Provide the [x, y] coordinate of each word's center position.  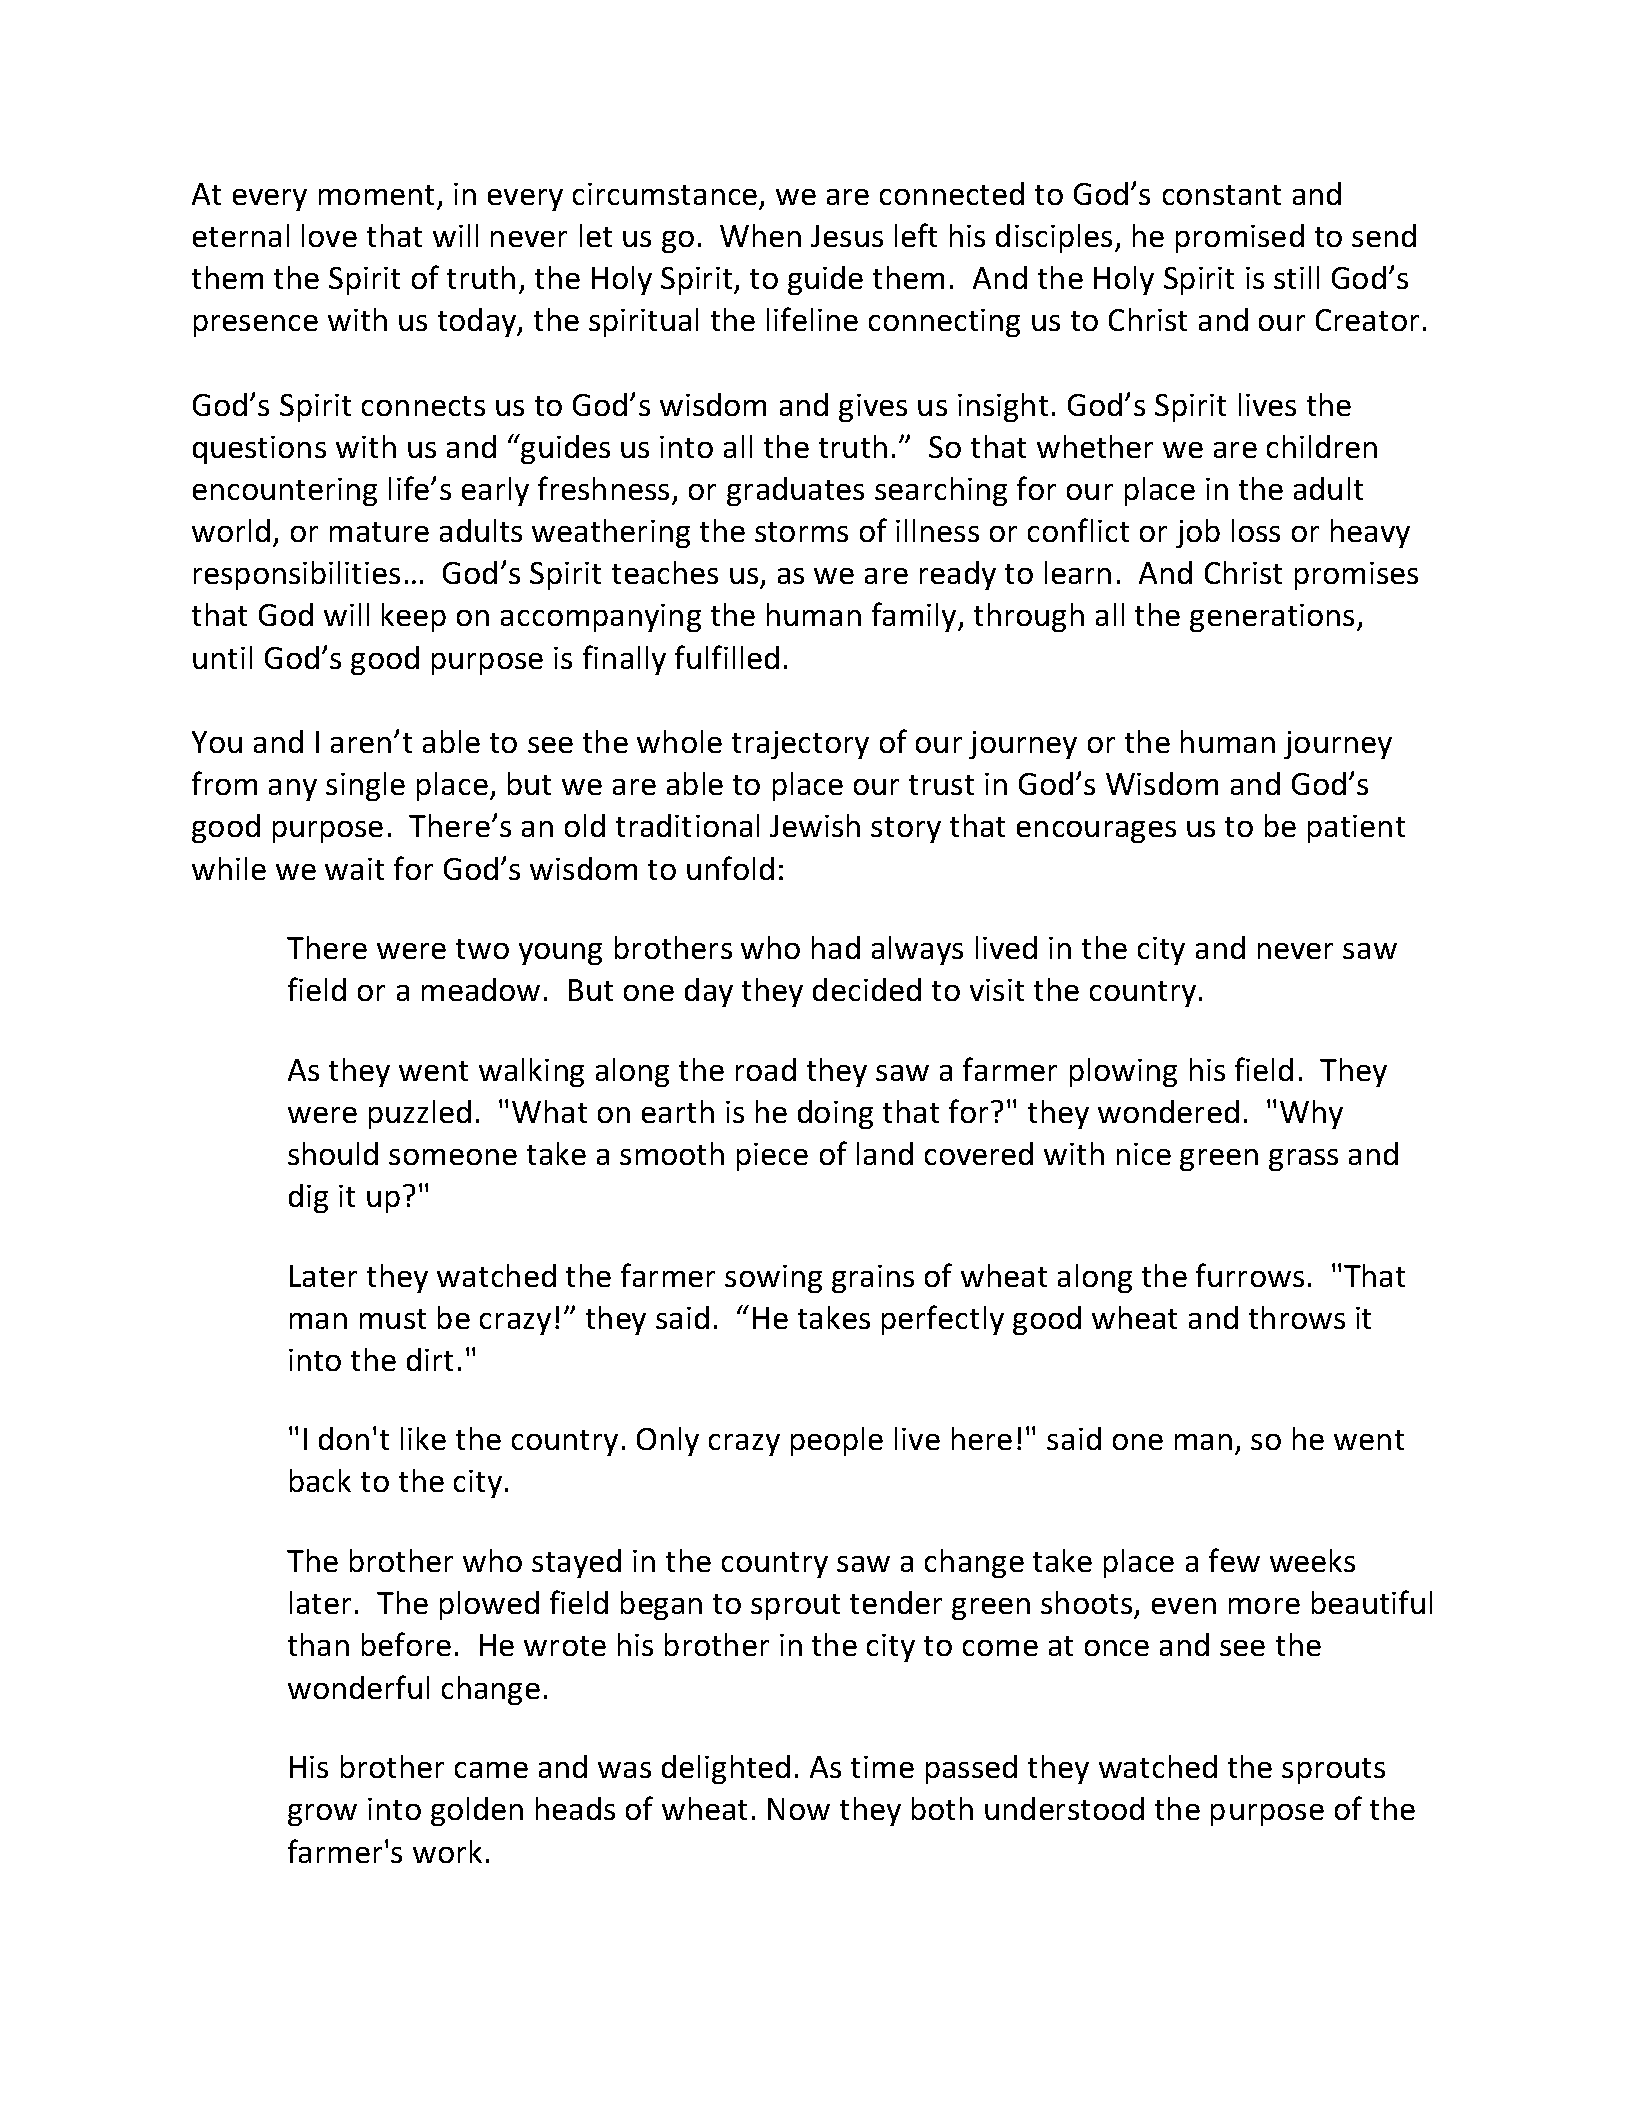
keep [414, 617]
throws [1297, 1317]
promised [1240, 238]
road [766, 1069]
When [760, 235]
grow [322, 1815]
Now [799, 1809]
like [423, 1438]
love [329, 235]
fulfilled [727, 657]
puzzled [420, 1114]
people [837, 1441]
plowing [1123, 1072]
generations [1274, 618]
